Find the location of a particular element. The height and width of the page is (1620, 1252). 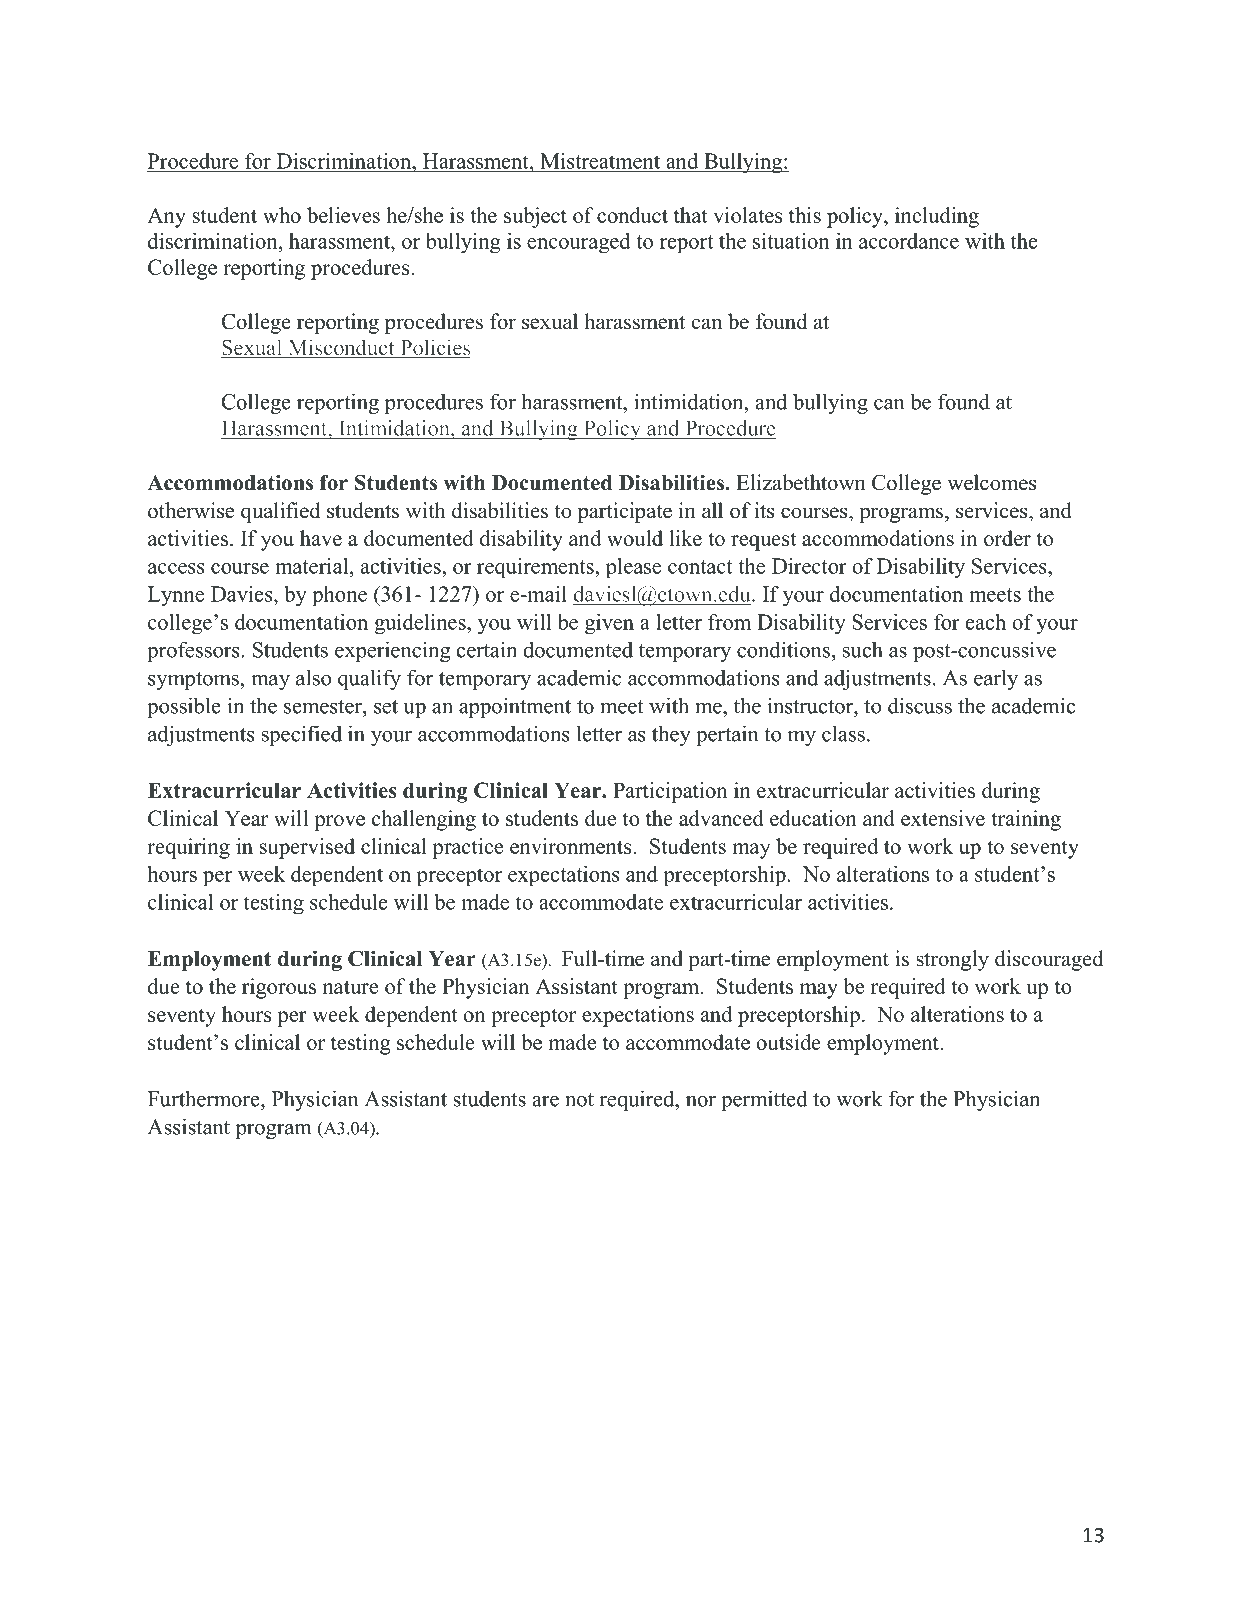

each is located at coordinates (986, 622).
